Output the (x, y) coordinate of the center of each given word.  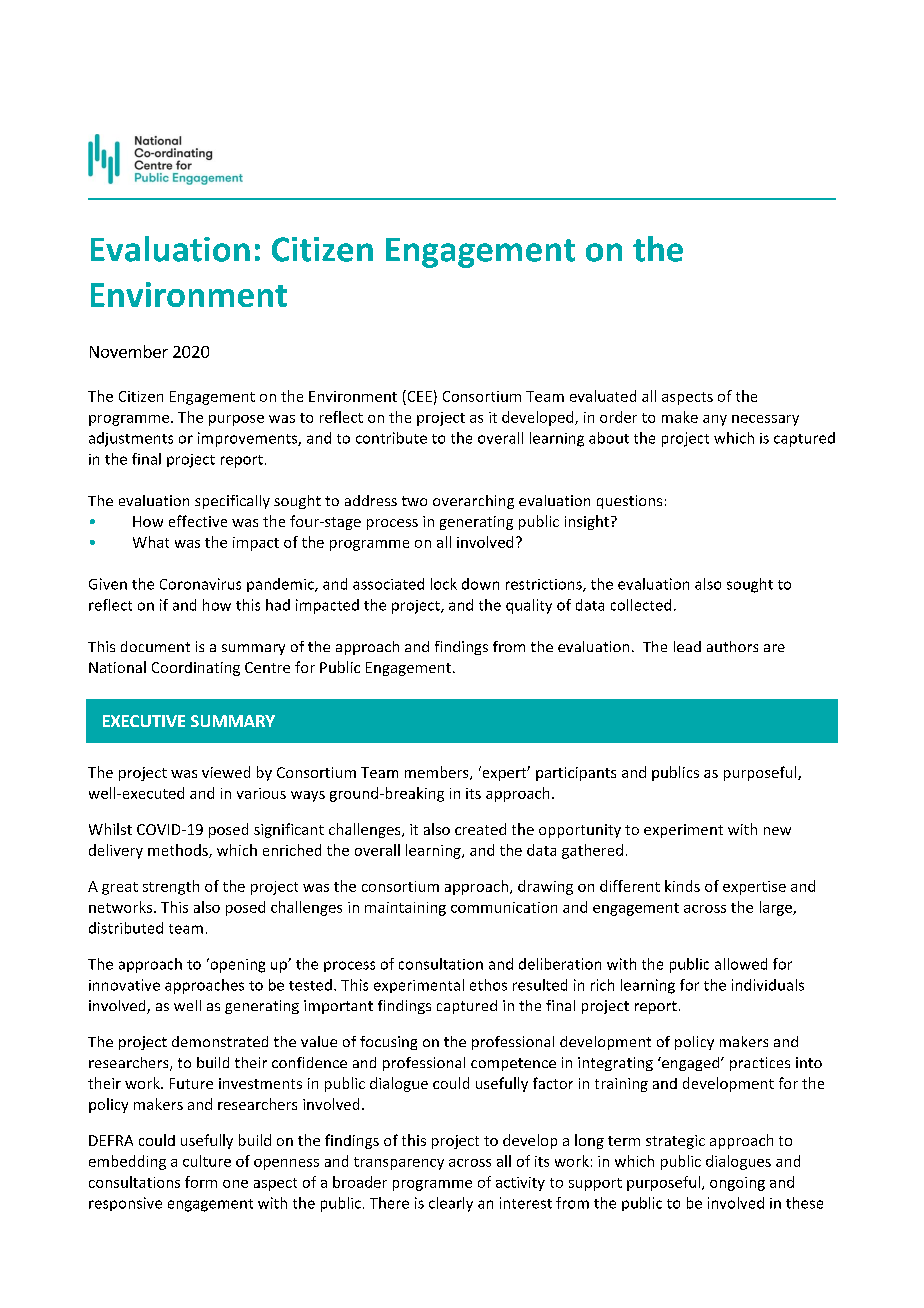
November (129, 351)
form (201, 1182)
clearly (451, 1204)
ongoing (737, 1184)
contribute (391, 438)
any (715, 420)
